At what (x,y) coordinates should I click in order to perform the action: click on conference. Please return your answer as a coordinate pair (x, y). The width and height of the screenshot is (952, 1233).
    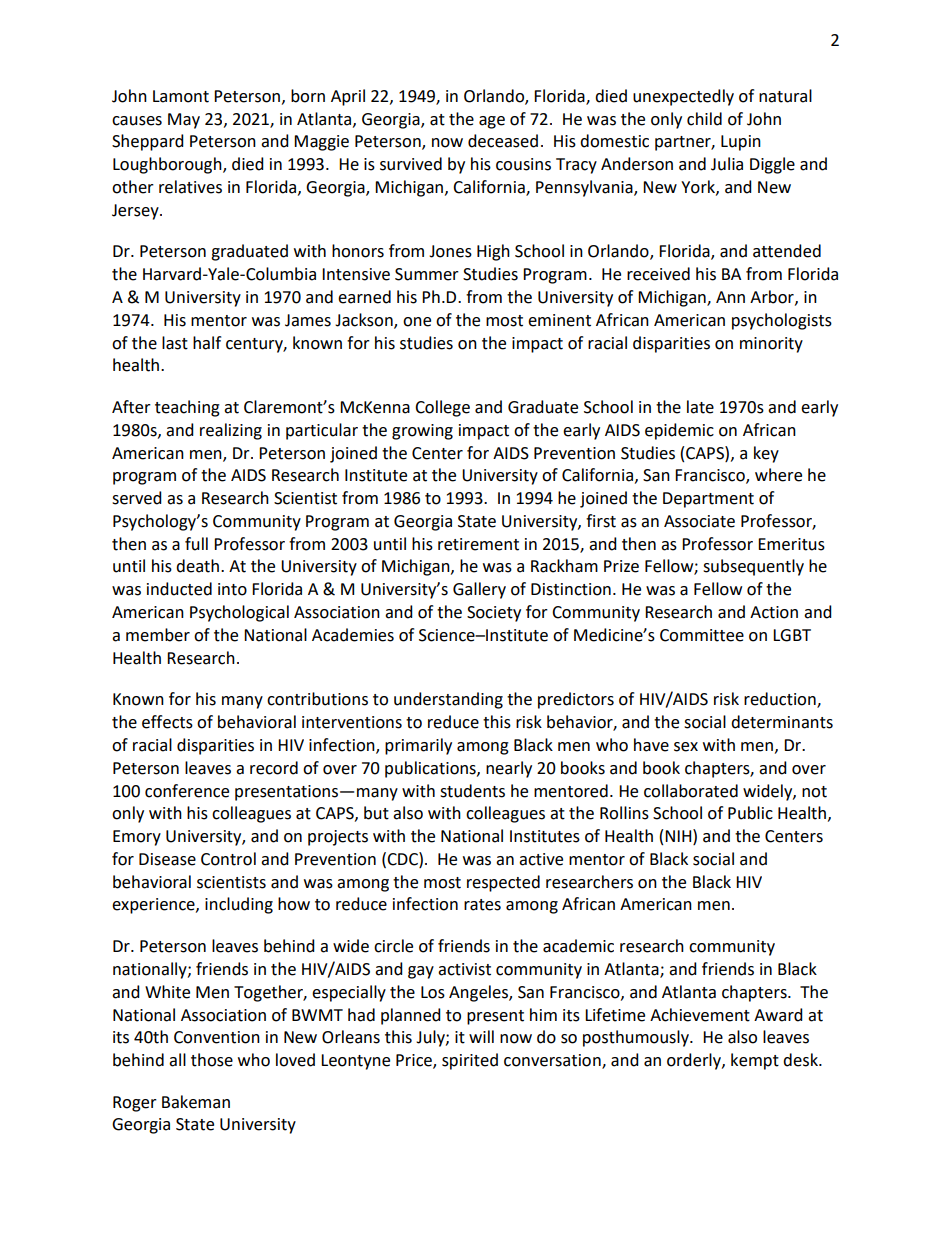
    Looking at the image, I should click on (187, 791).
